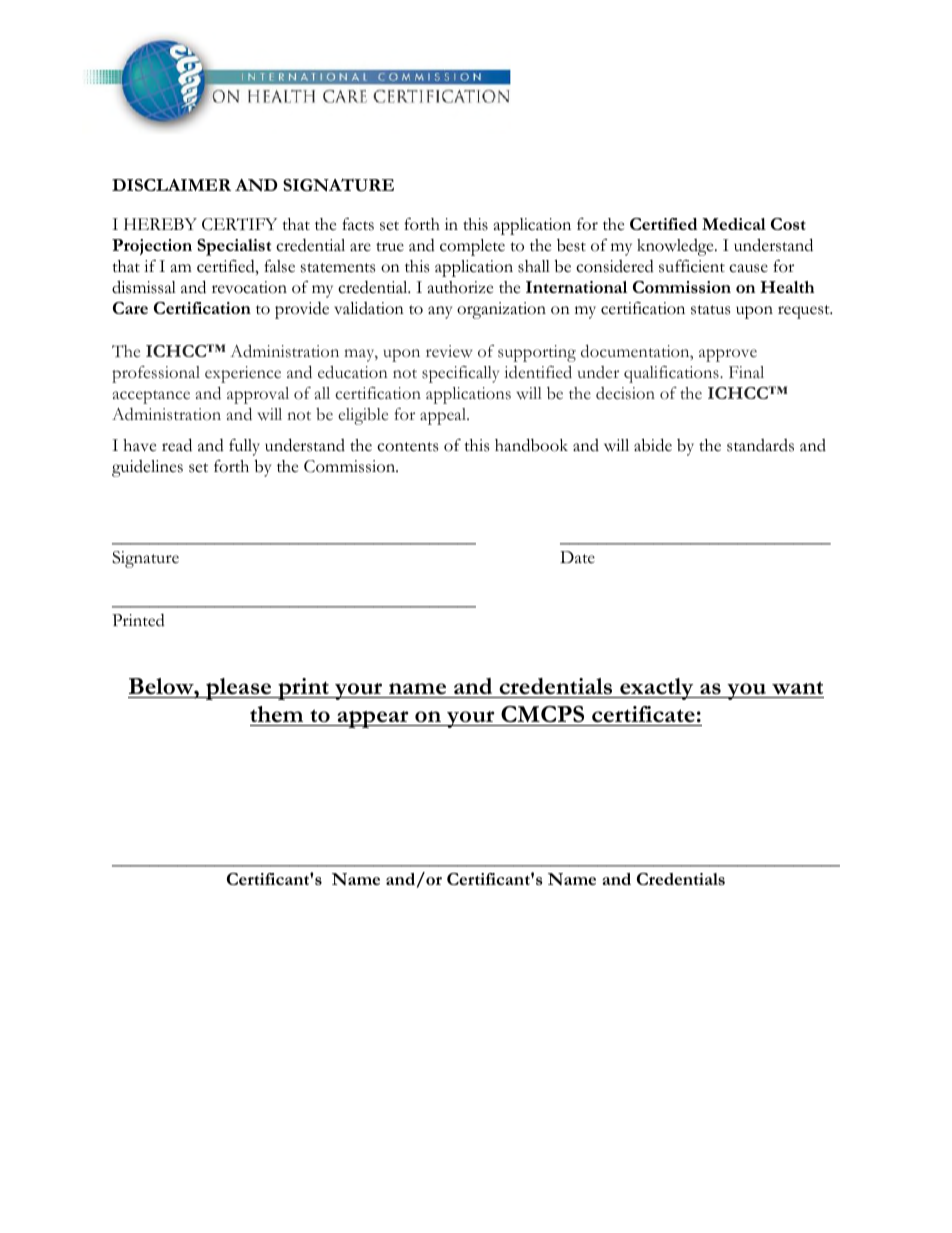 The height and width of the page is (1233, 952). What do you see at coordinates (147, 468) in the page?
I see `guidelines` at bounding box center [147, 468].
